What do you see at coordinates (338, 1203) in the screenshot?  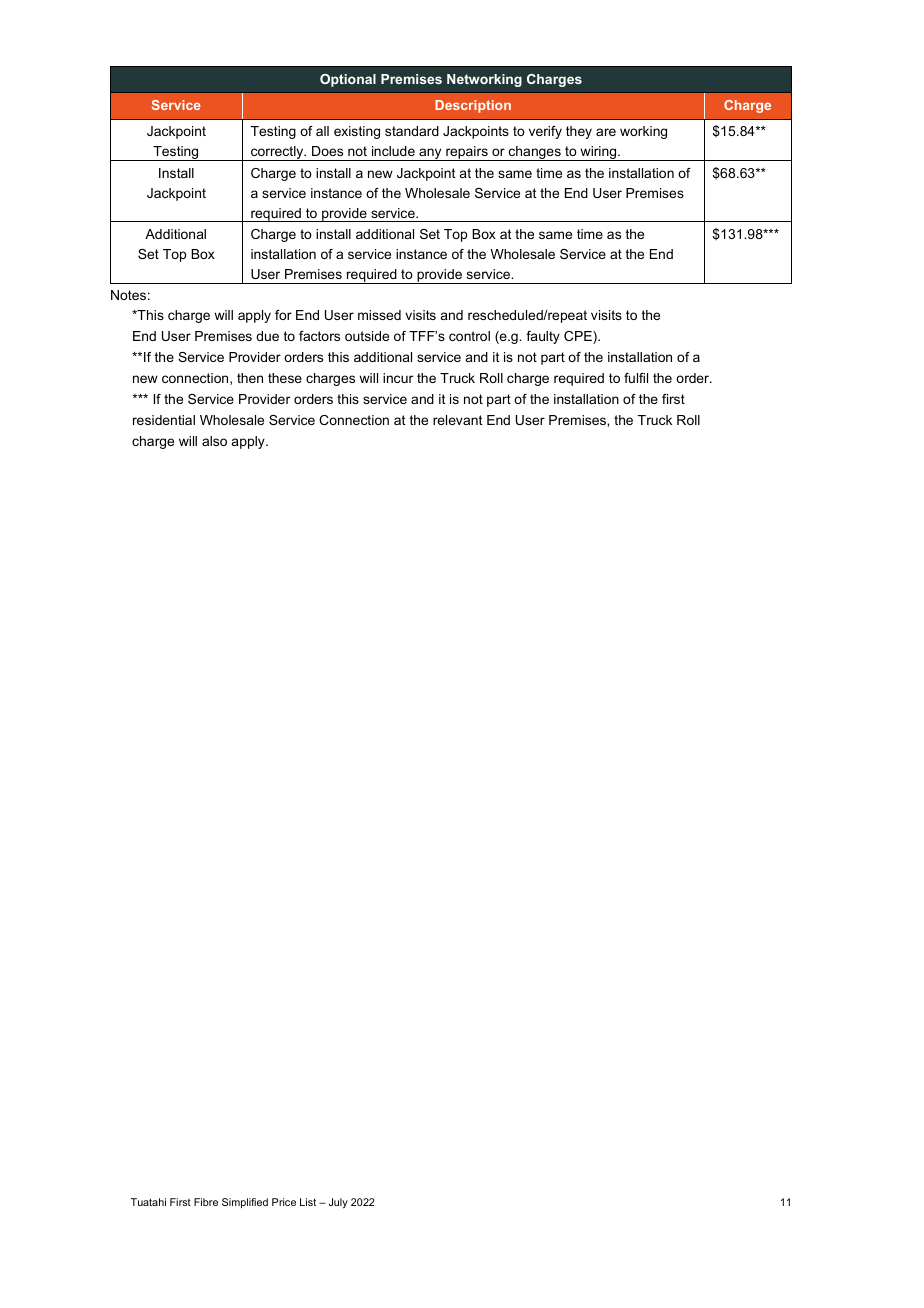 I see `July` at bounding box center [338, 1203].
